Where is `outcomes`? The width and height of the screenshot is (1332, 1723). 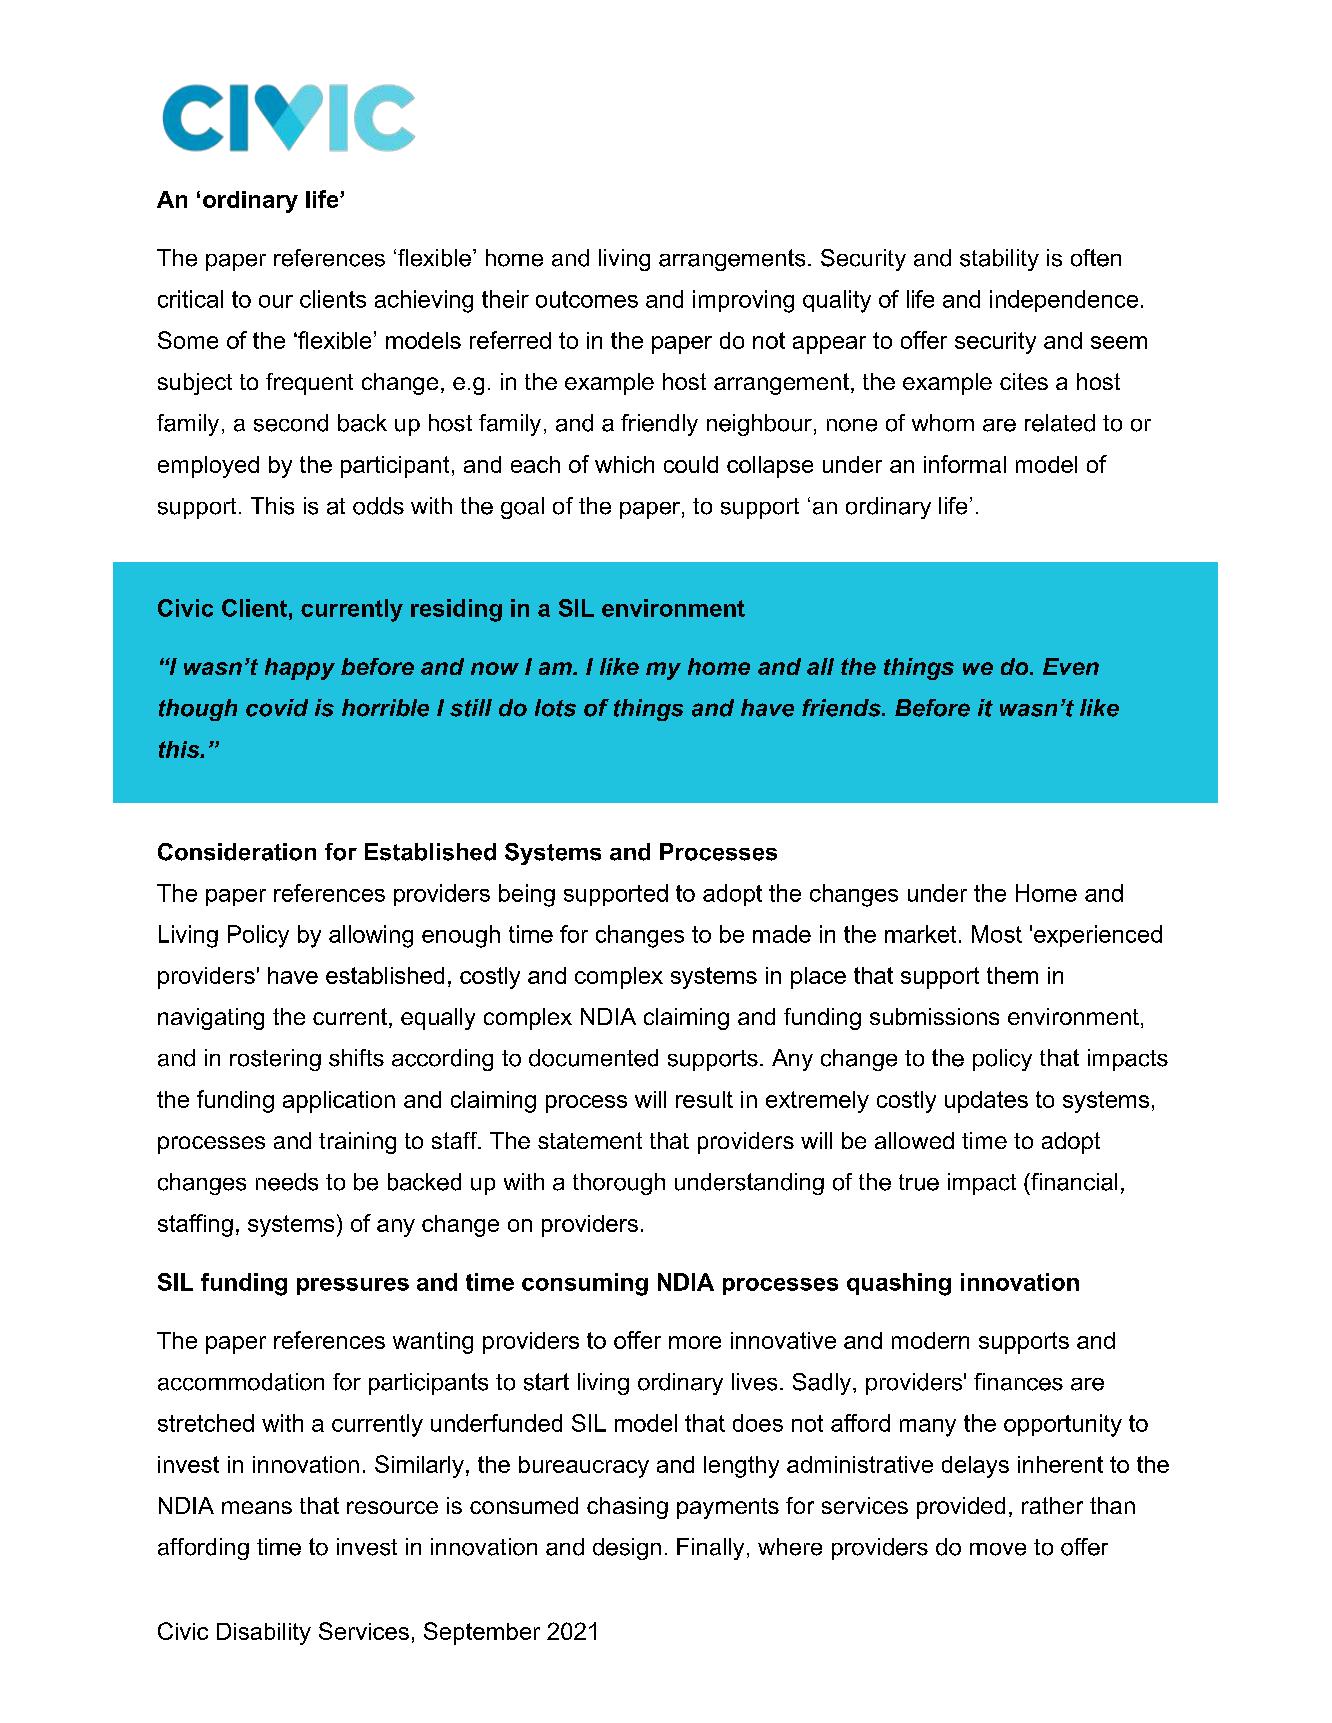
outcomes is located at coordinates (587, 299).
